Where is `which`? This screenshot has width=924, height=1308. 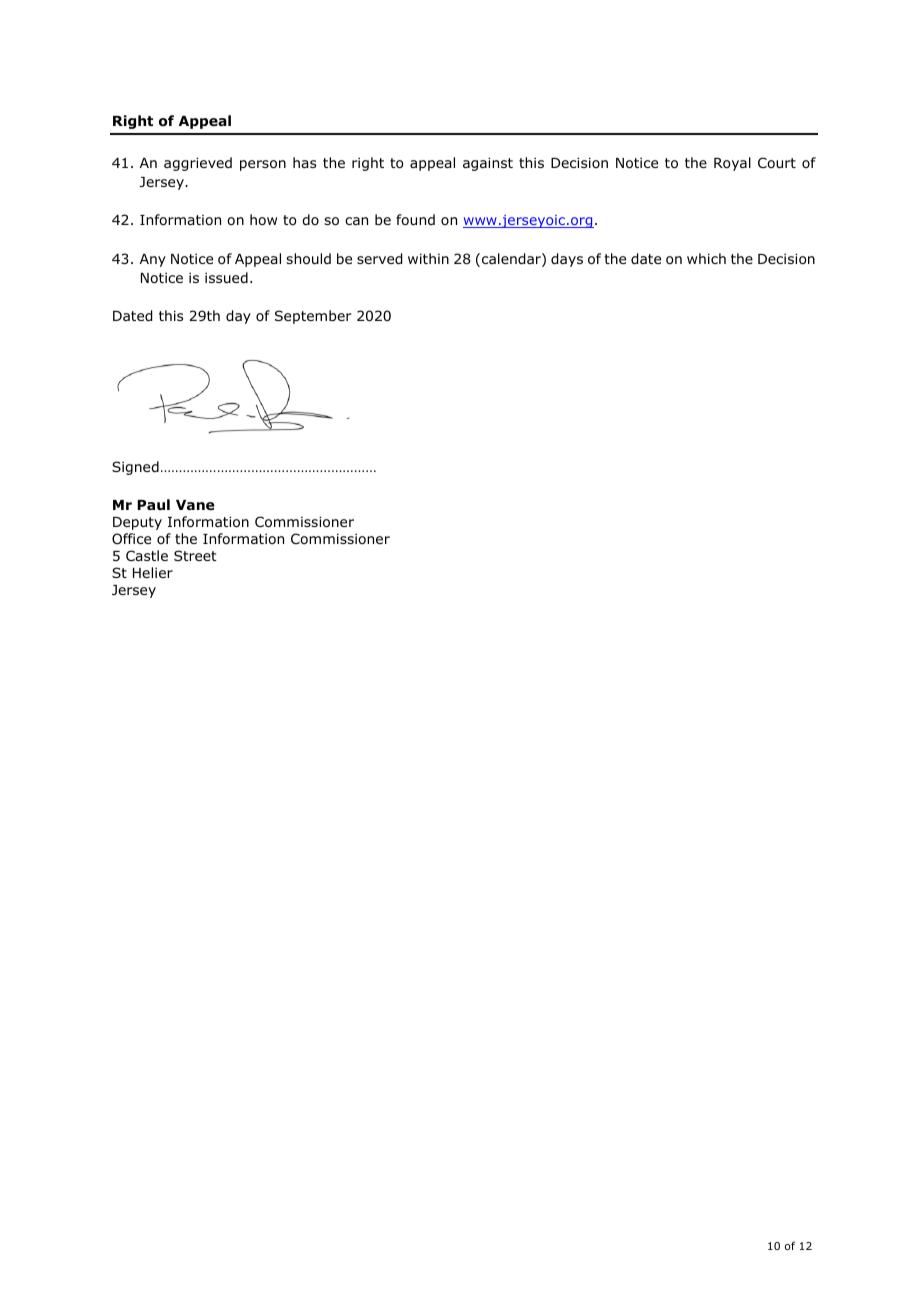 which is located at coordinates (706, 258).
